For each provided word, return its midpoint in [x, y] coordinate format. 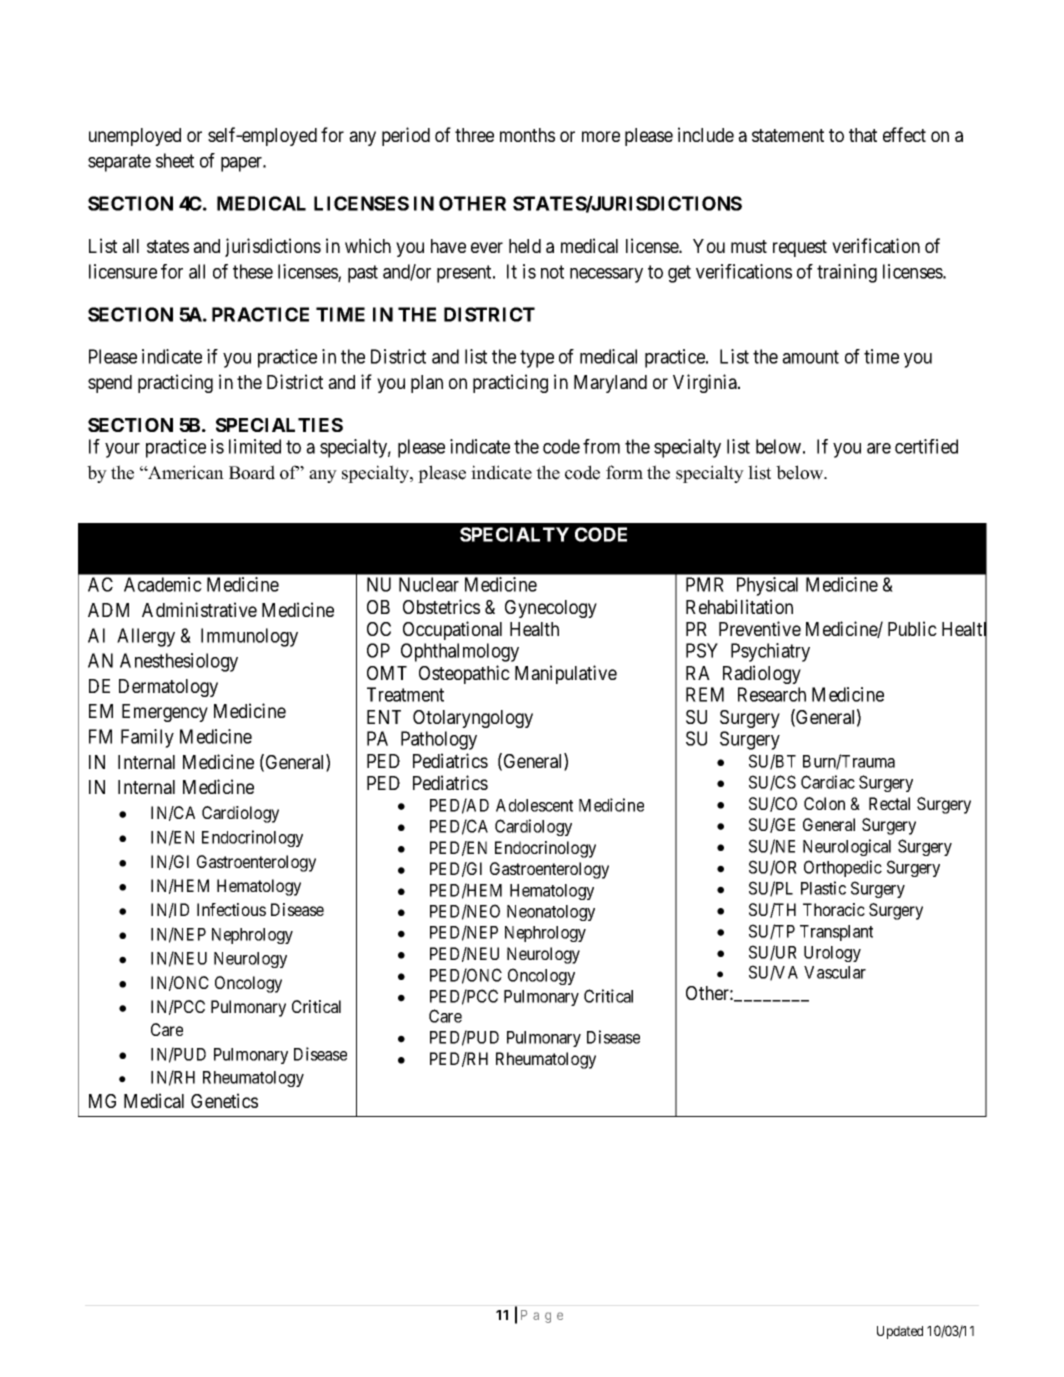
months [527, 135]
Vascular [835, 972]
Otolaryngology [473, 719]
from [601, 446]
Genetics [224, 1100]
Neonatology [551, 913]
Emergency [165, 713]
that [863, 135]
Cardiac [828, 782]
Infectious [231, 909]
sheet [175, 160]
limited [255, 446]
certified [926, 446]
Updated [900, 1332]
